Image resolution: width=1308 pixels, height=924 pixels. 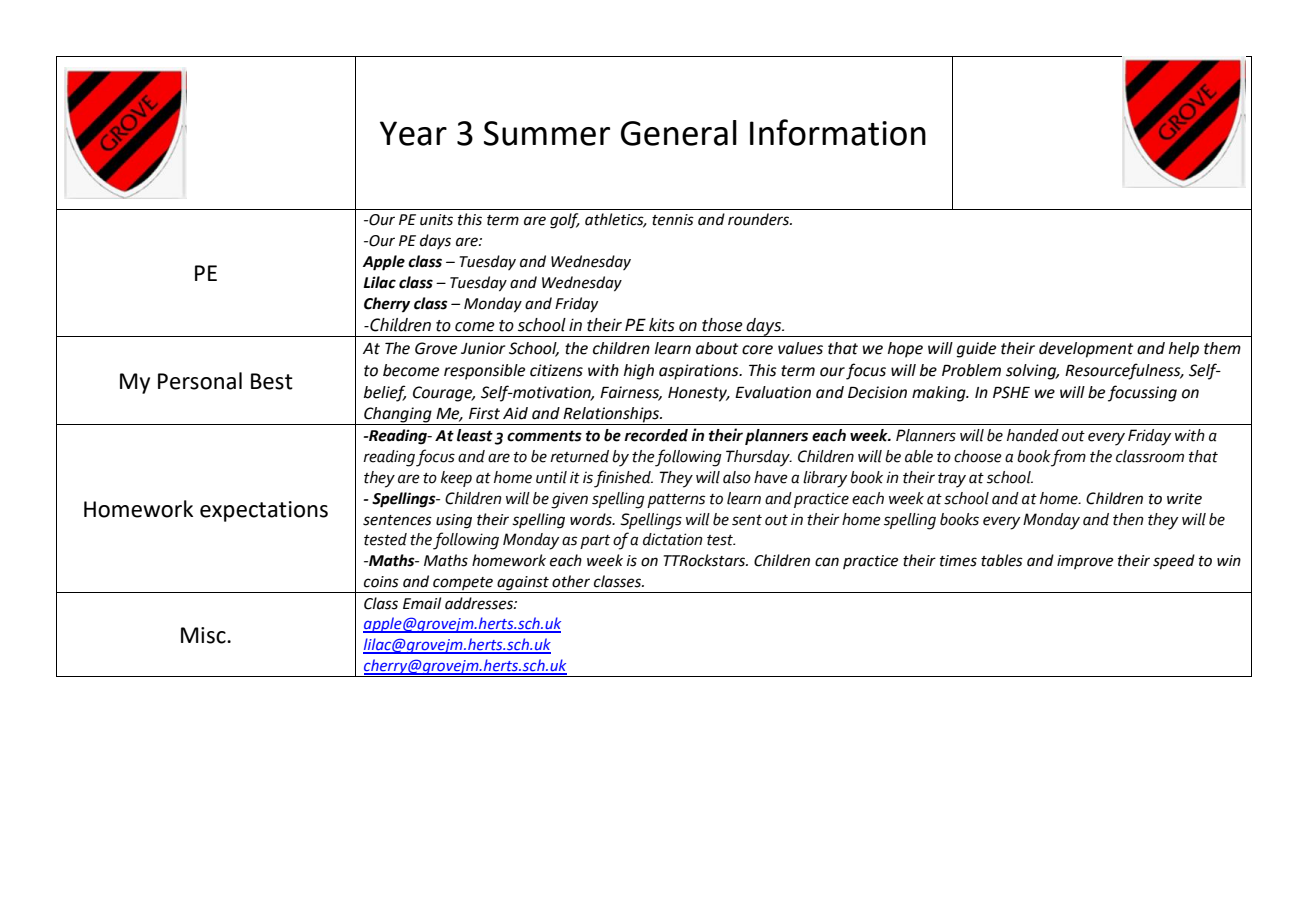 I want to click on Best, so click(x=272, y=381).
